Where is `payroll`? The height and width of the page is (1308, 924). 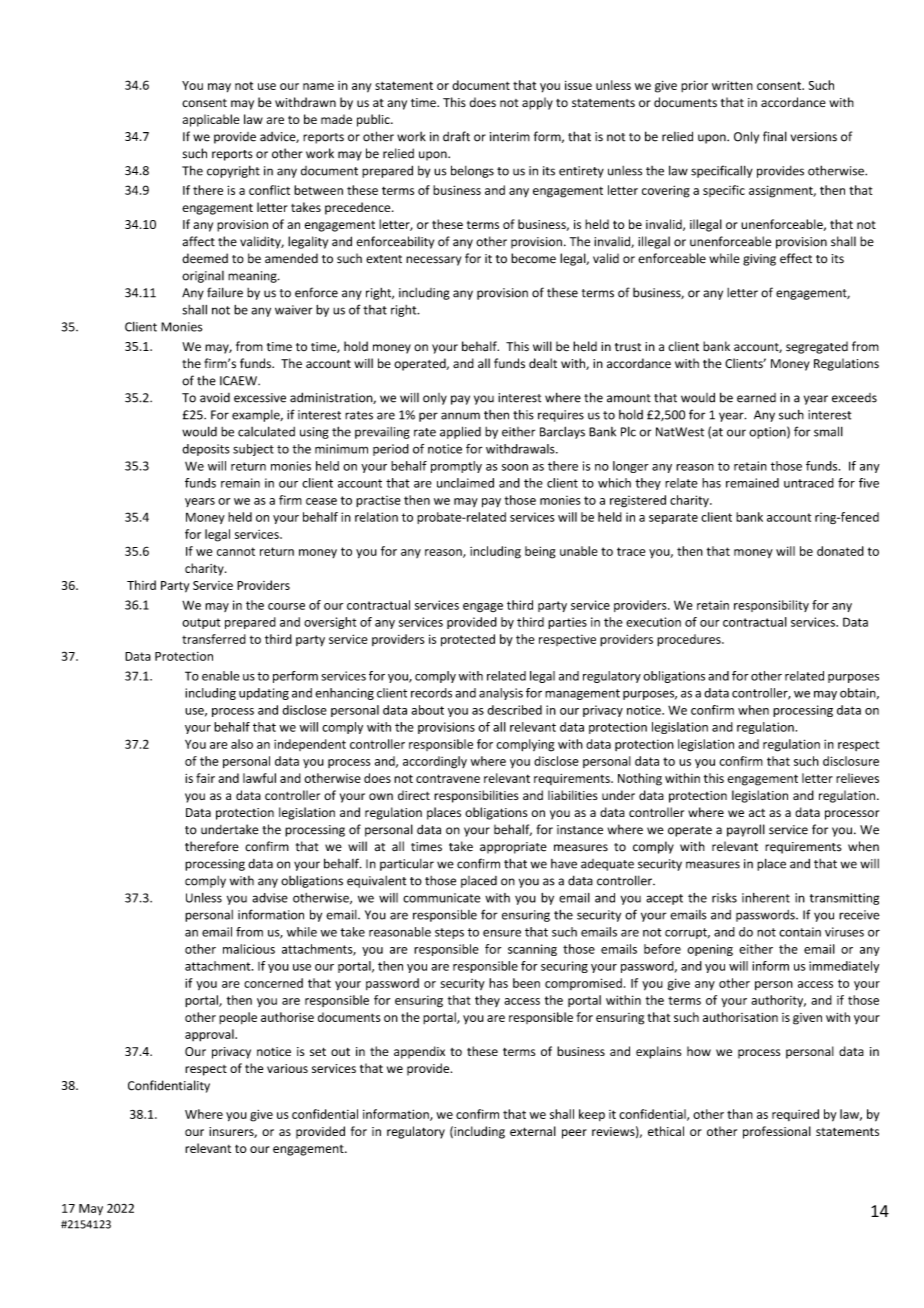 payroll is located at coordinates (746, 830).
